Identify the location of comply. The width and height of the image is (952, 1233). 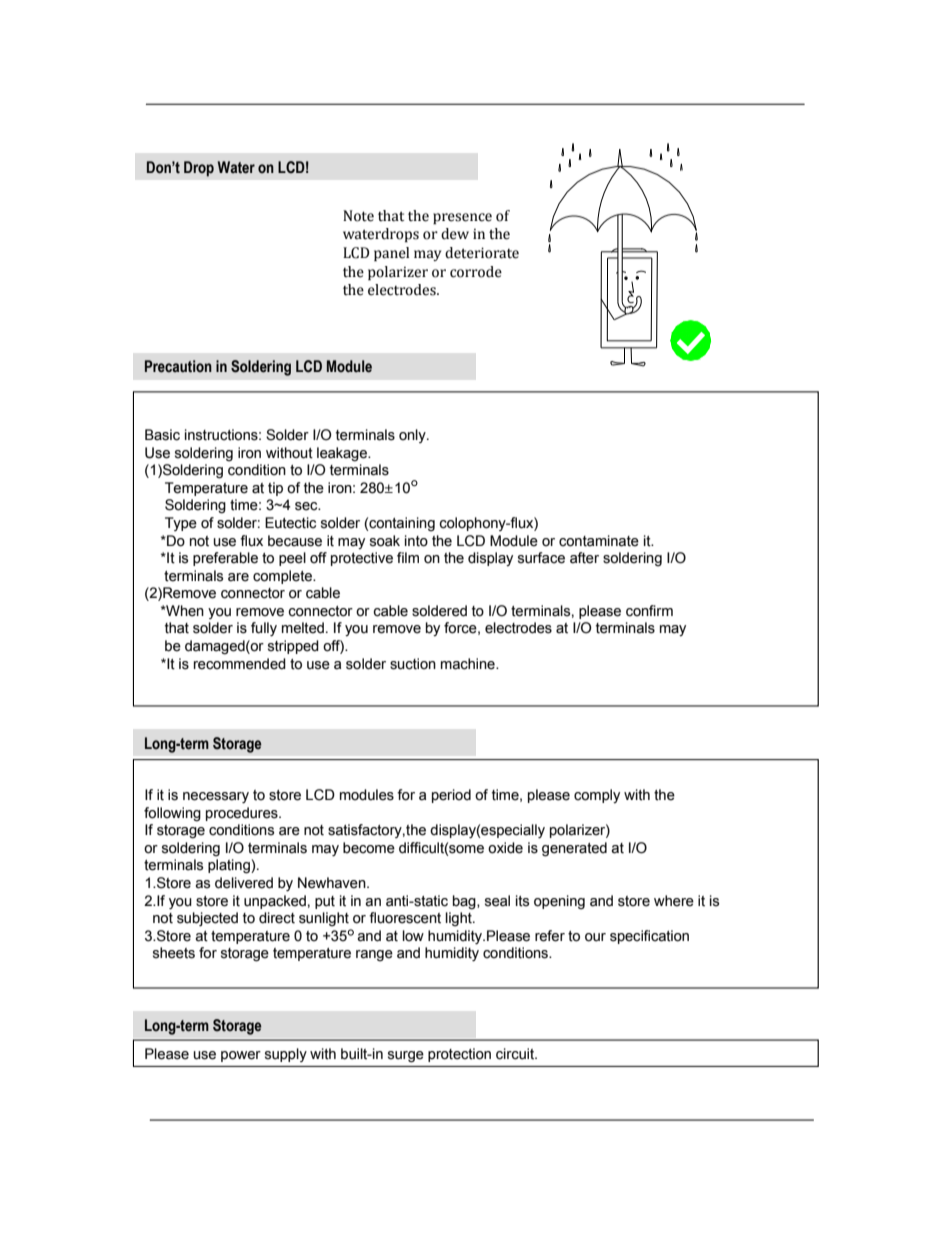
(597, 796).
